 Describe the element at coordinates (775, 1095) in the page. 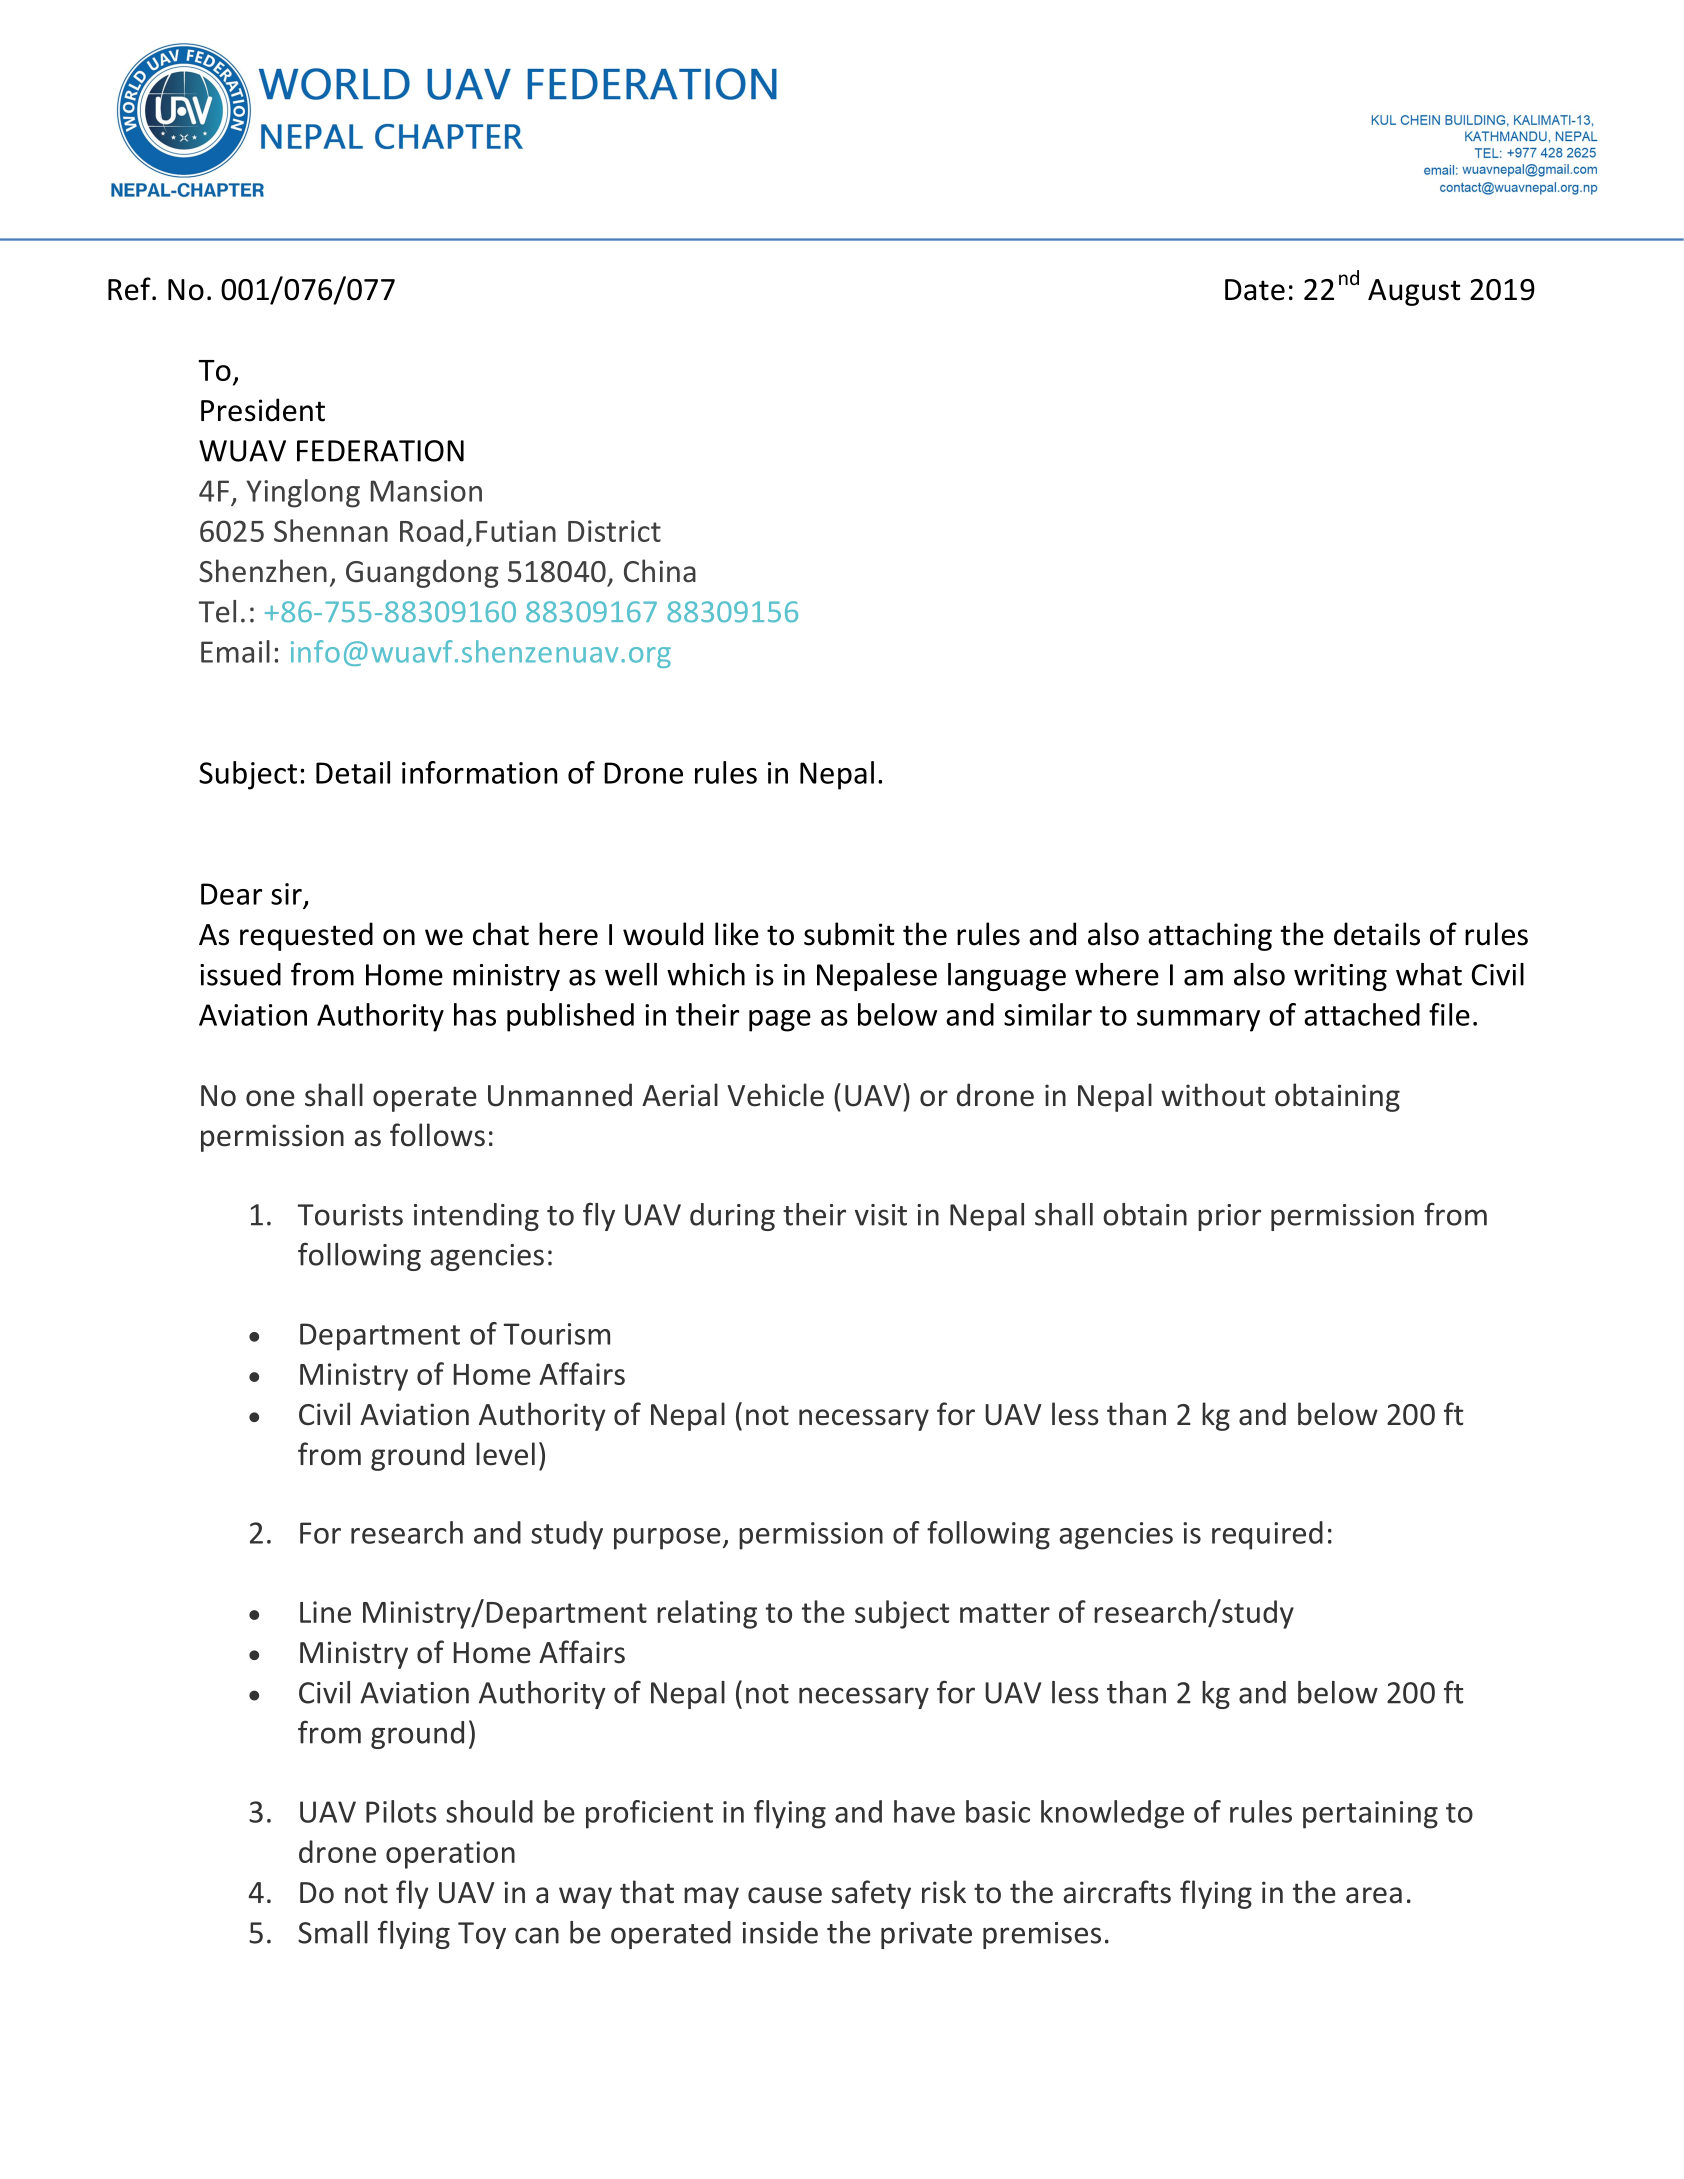

I see `Vehicle` at that location.
